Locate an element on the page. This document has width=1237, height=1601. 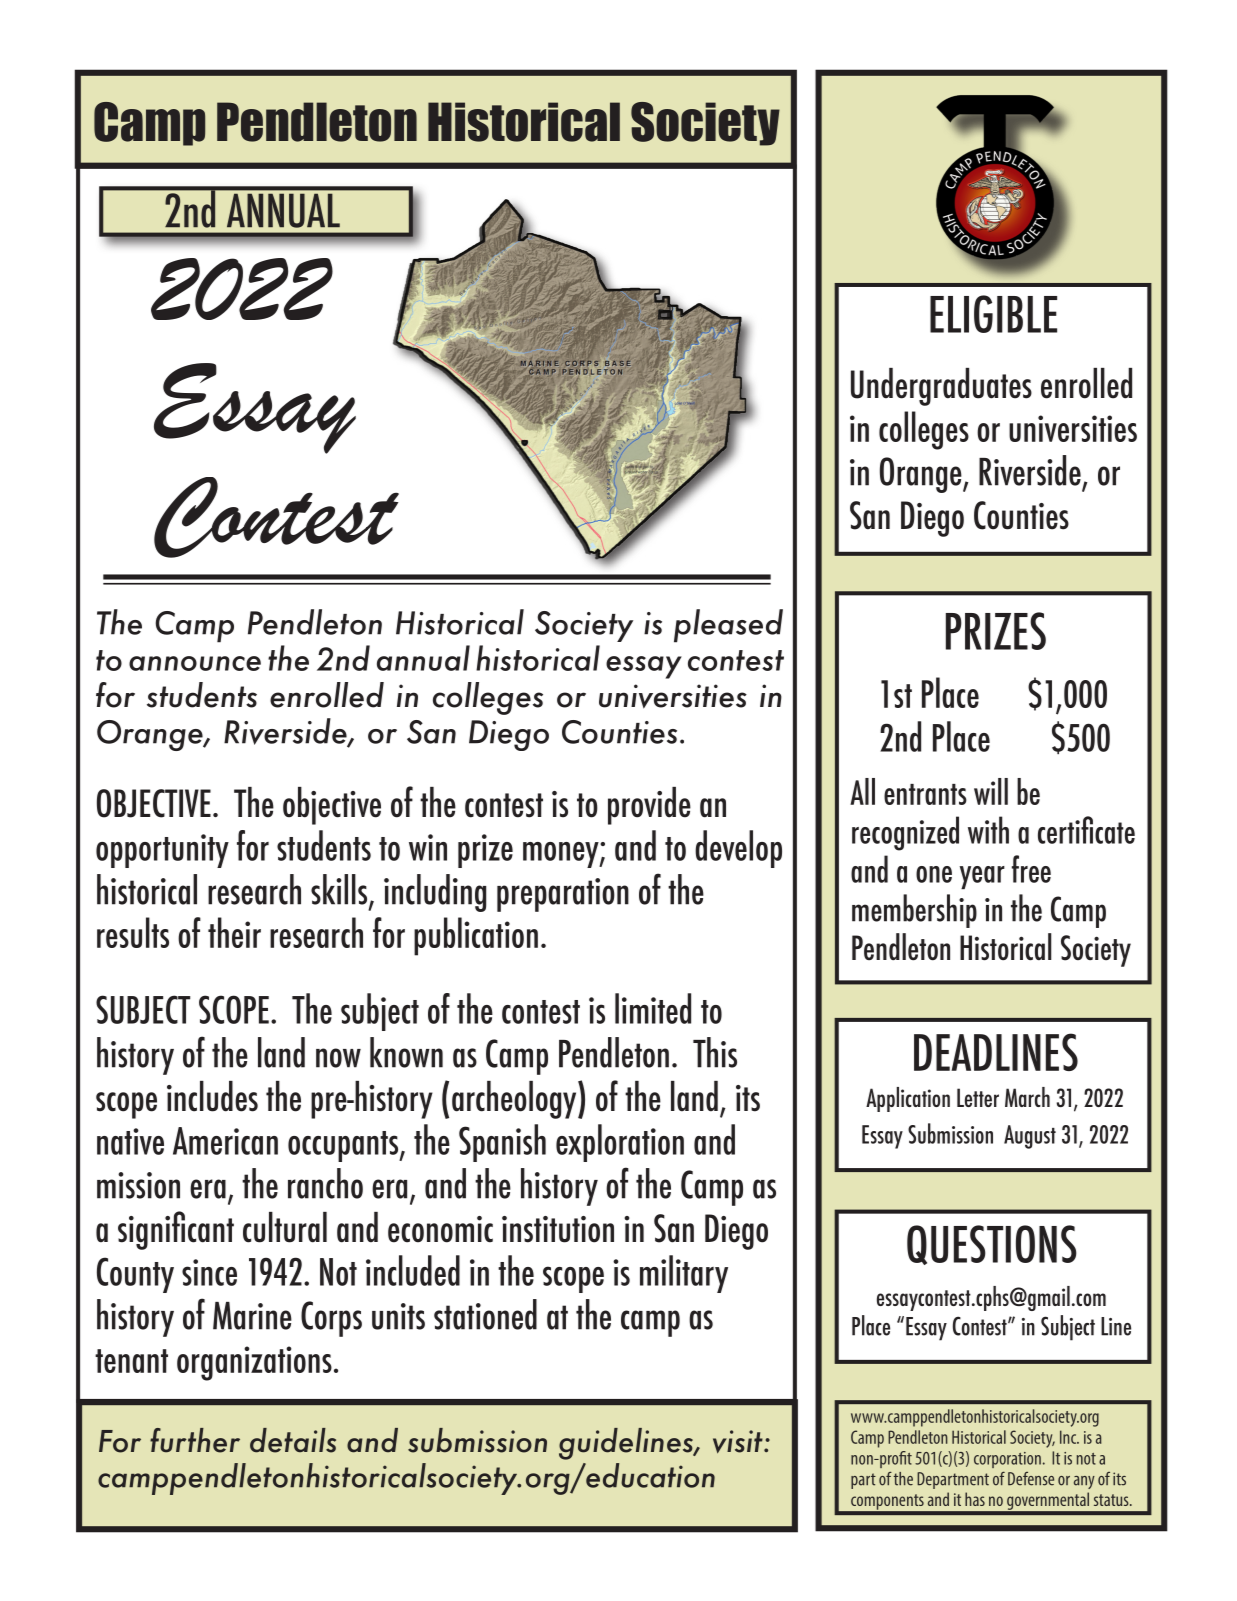
skills is located at coordinates (340, 890).
